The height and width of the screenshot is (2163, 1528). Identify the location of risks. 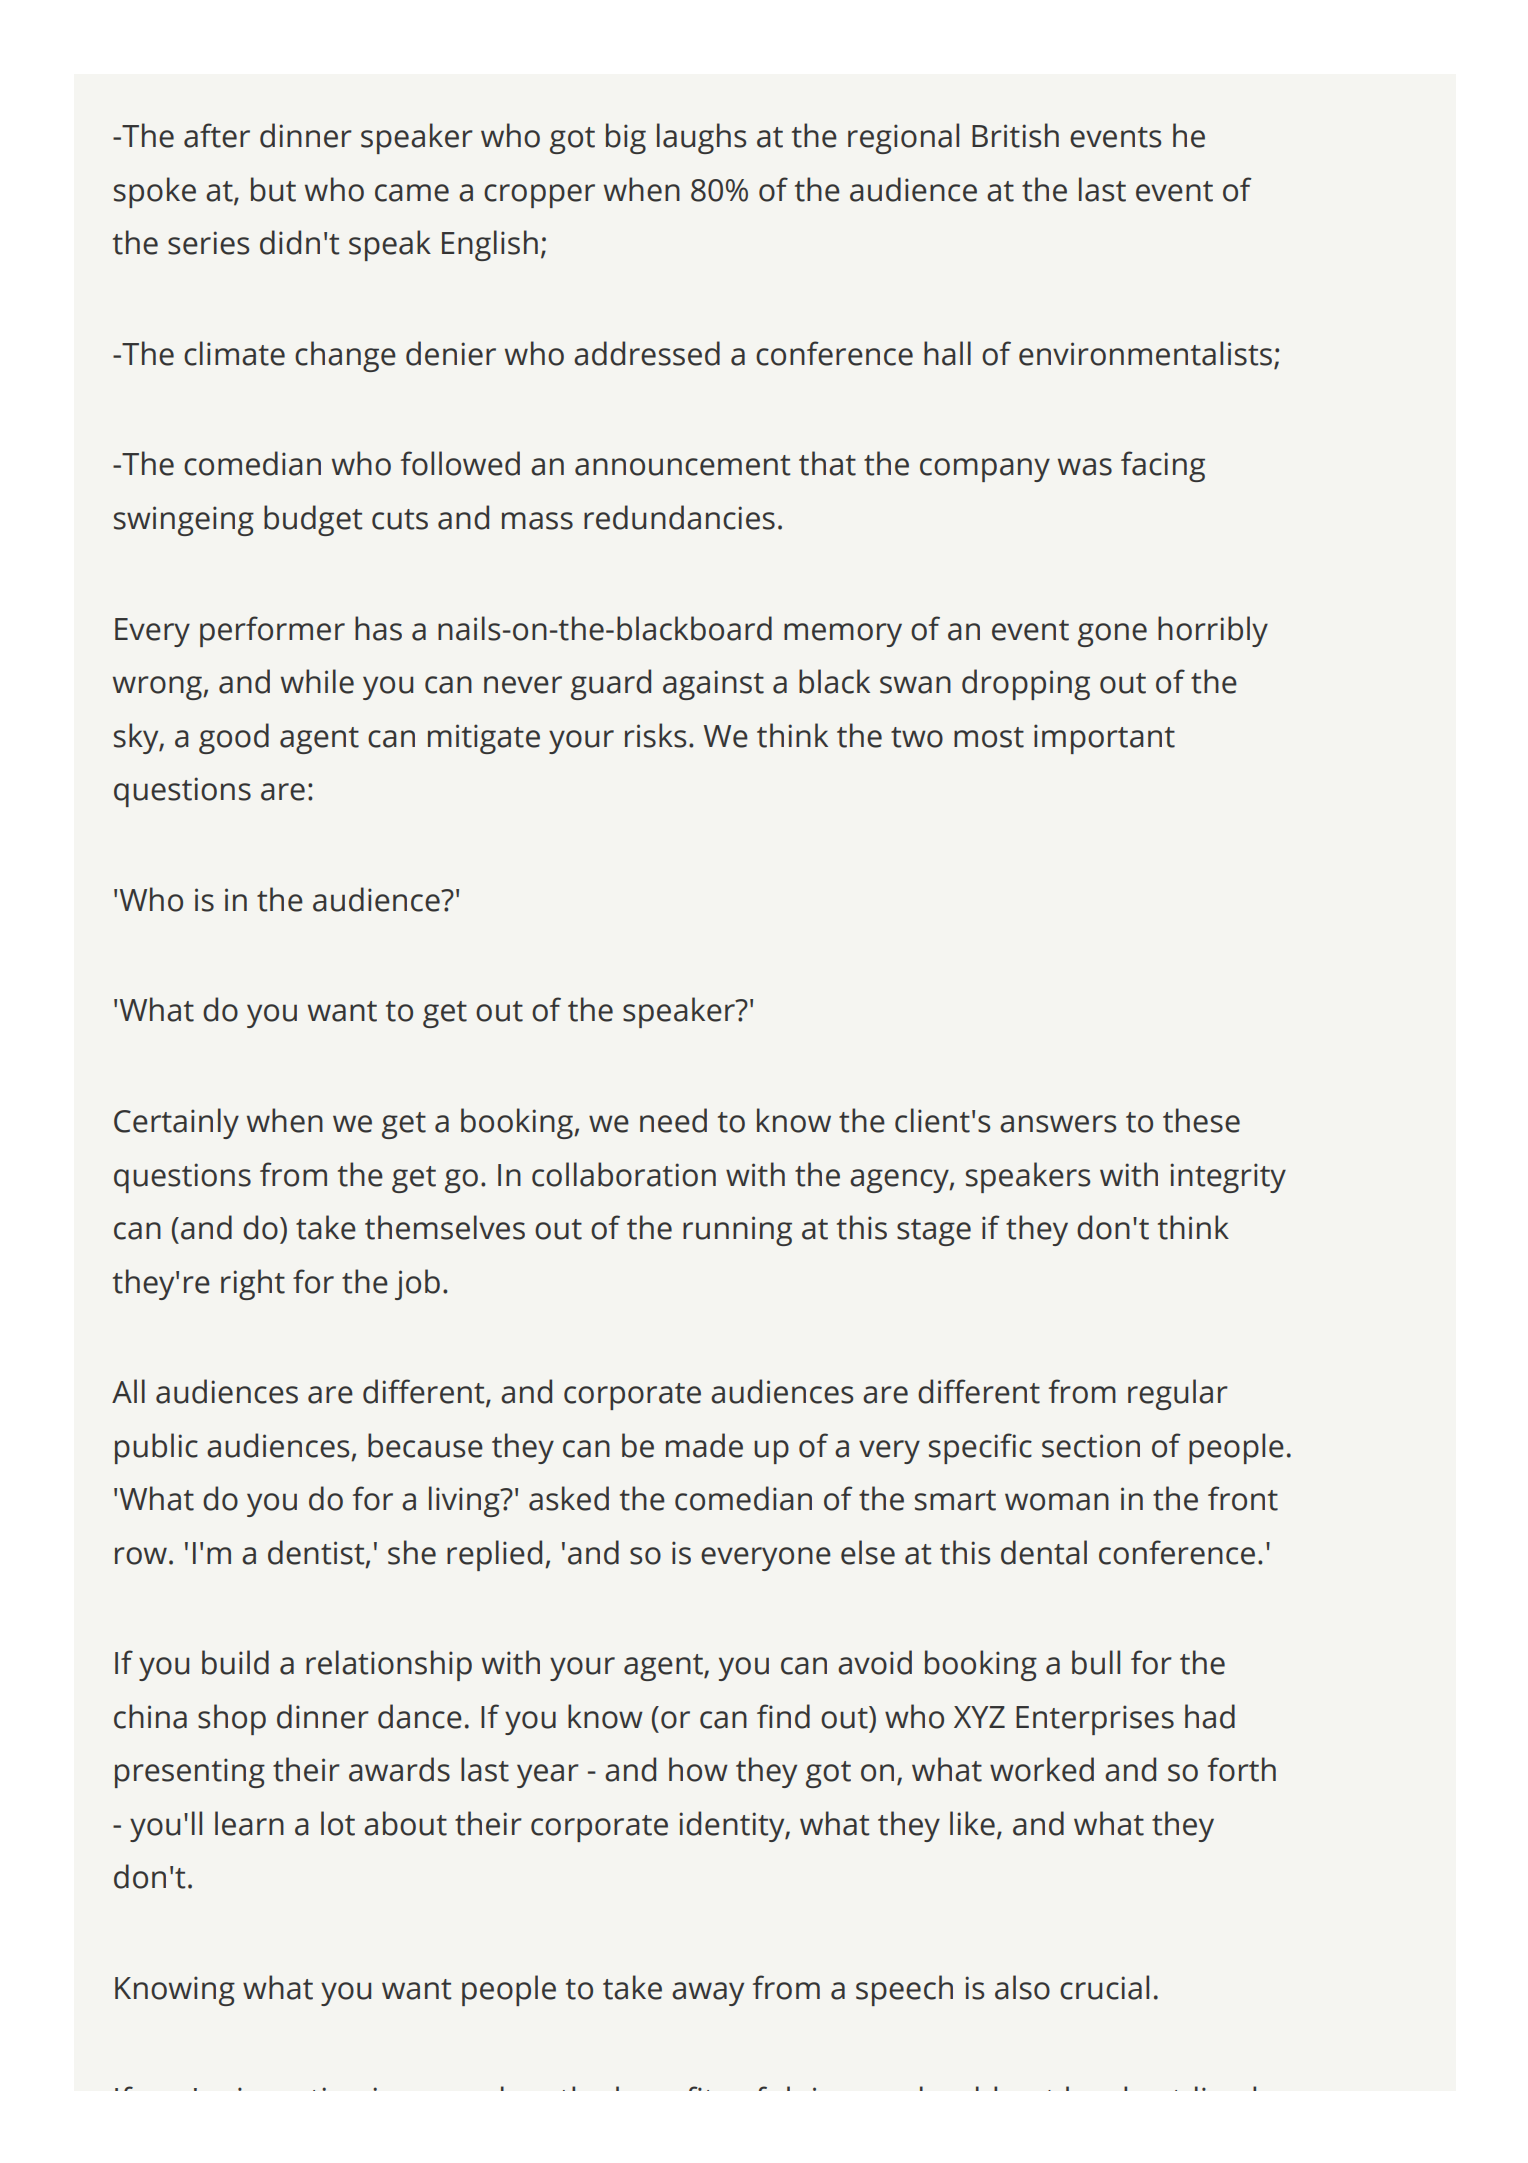
(655, 735).
